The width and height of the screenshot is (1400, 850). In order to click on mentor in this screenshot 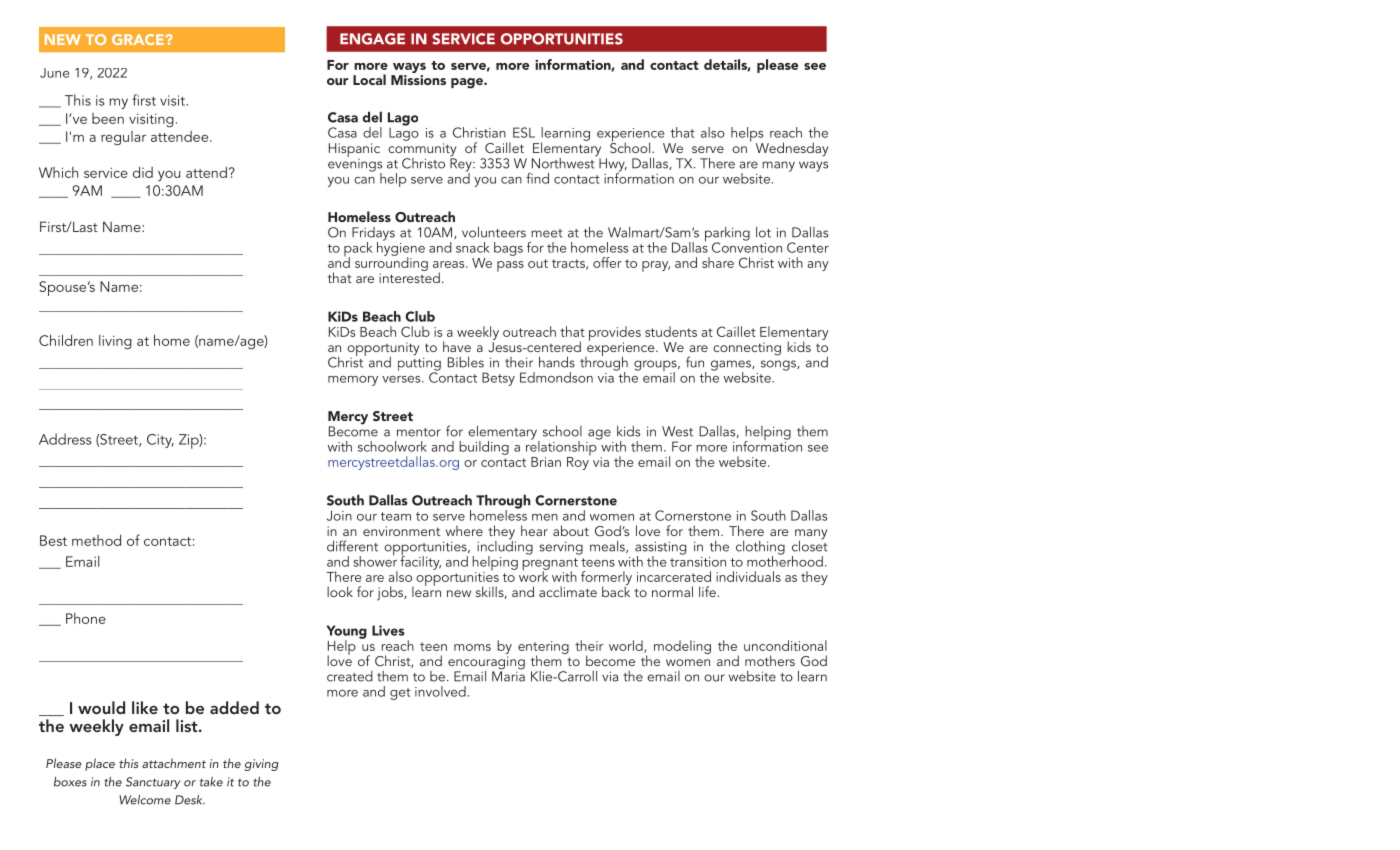, I will do `click(419, 432)`.
